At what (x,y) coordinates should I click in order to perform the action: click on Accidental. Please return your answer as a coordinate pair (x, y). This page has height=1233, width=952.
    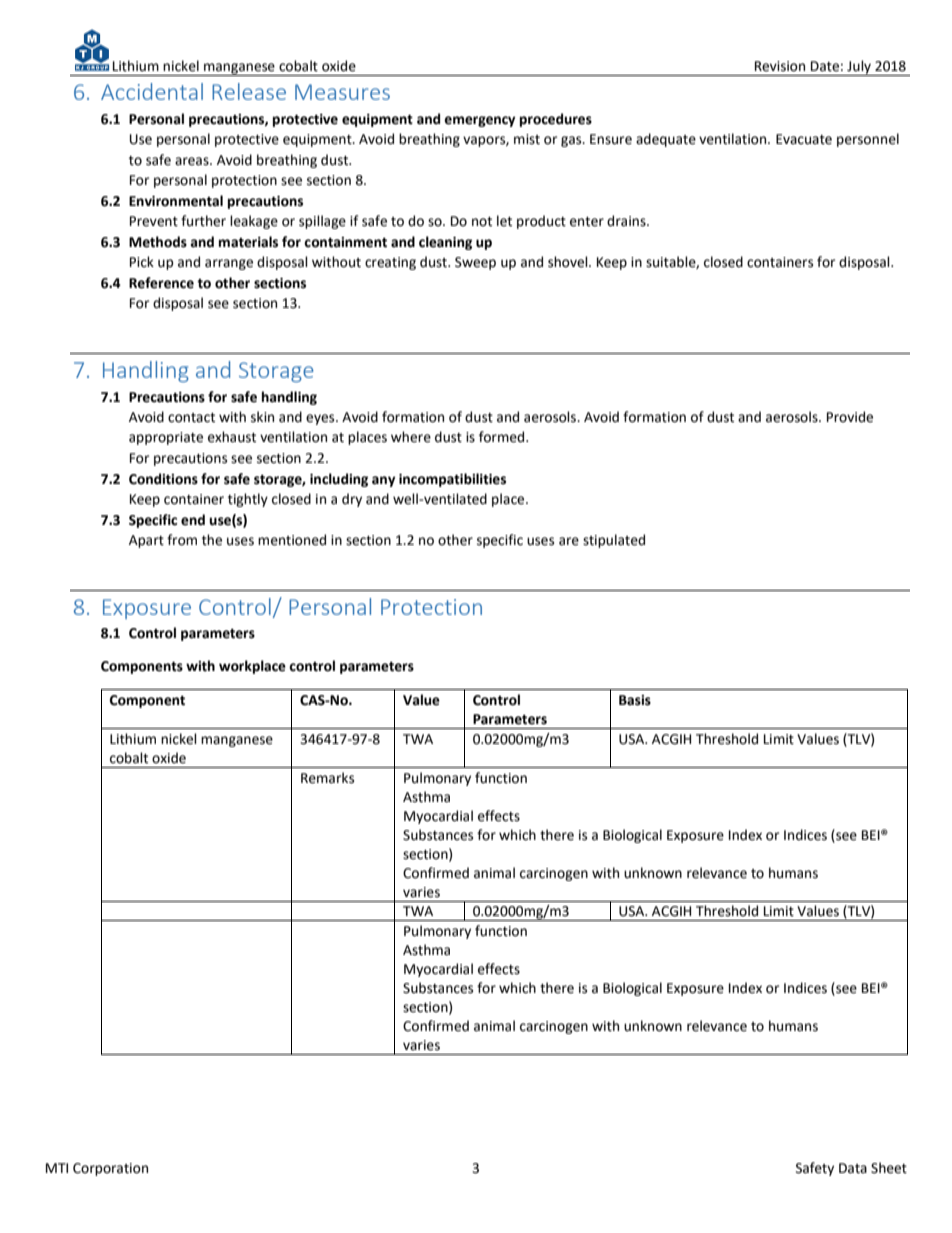
    Looking at the image, I should click on (152, 91).
